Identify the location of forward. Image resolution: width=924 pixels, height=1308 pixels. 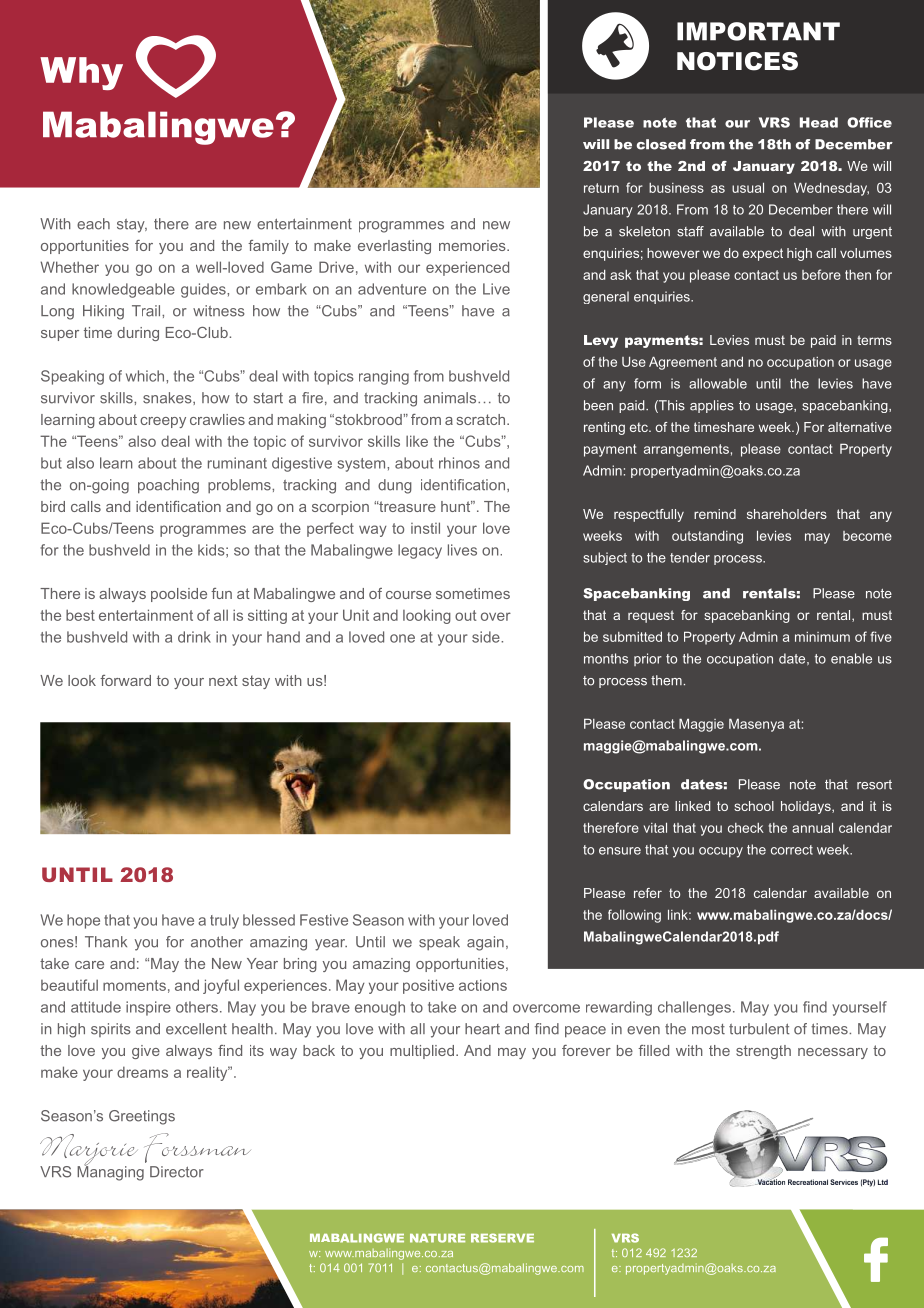
(125, 680).
